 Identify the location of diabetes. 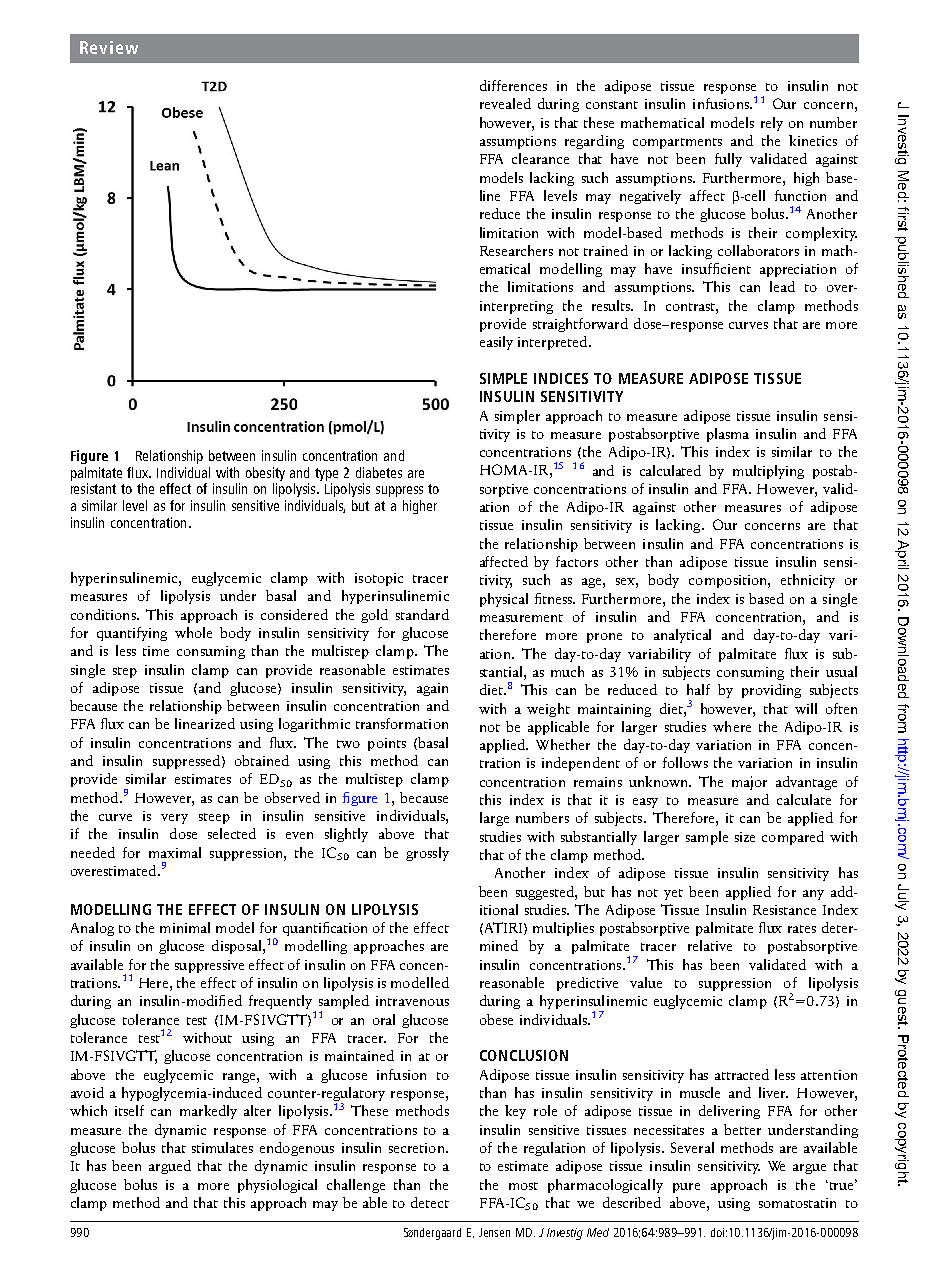
(379, 472).
